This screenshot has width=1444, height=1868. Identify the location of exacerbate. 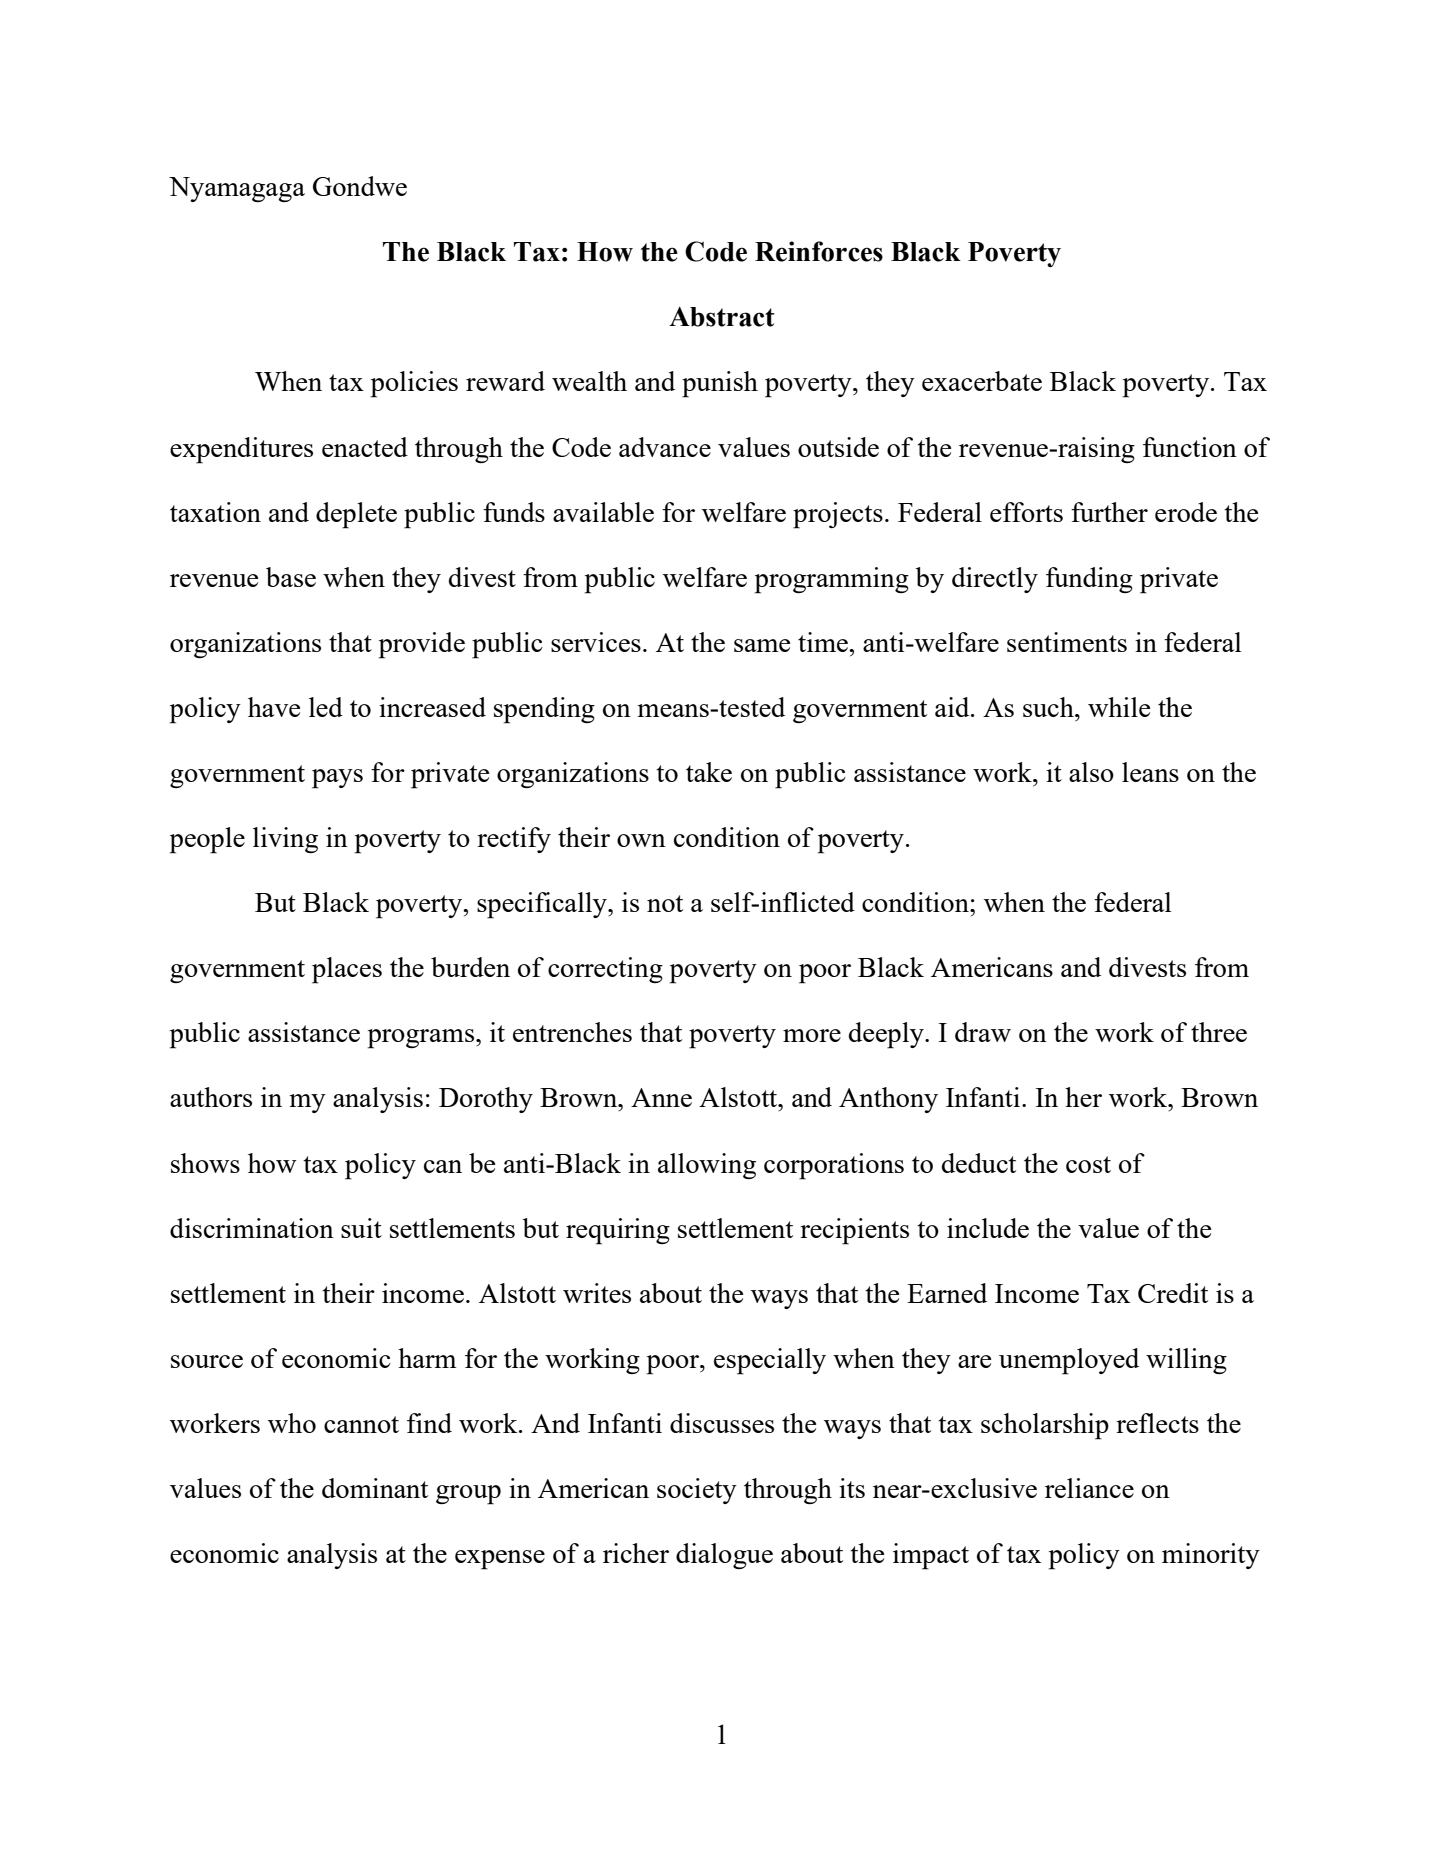
(982, 381).
